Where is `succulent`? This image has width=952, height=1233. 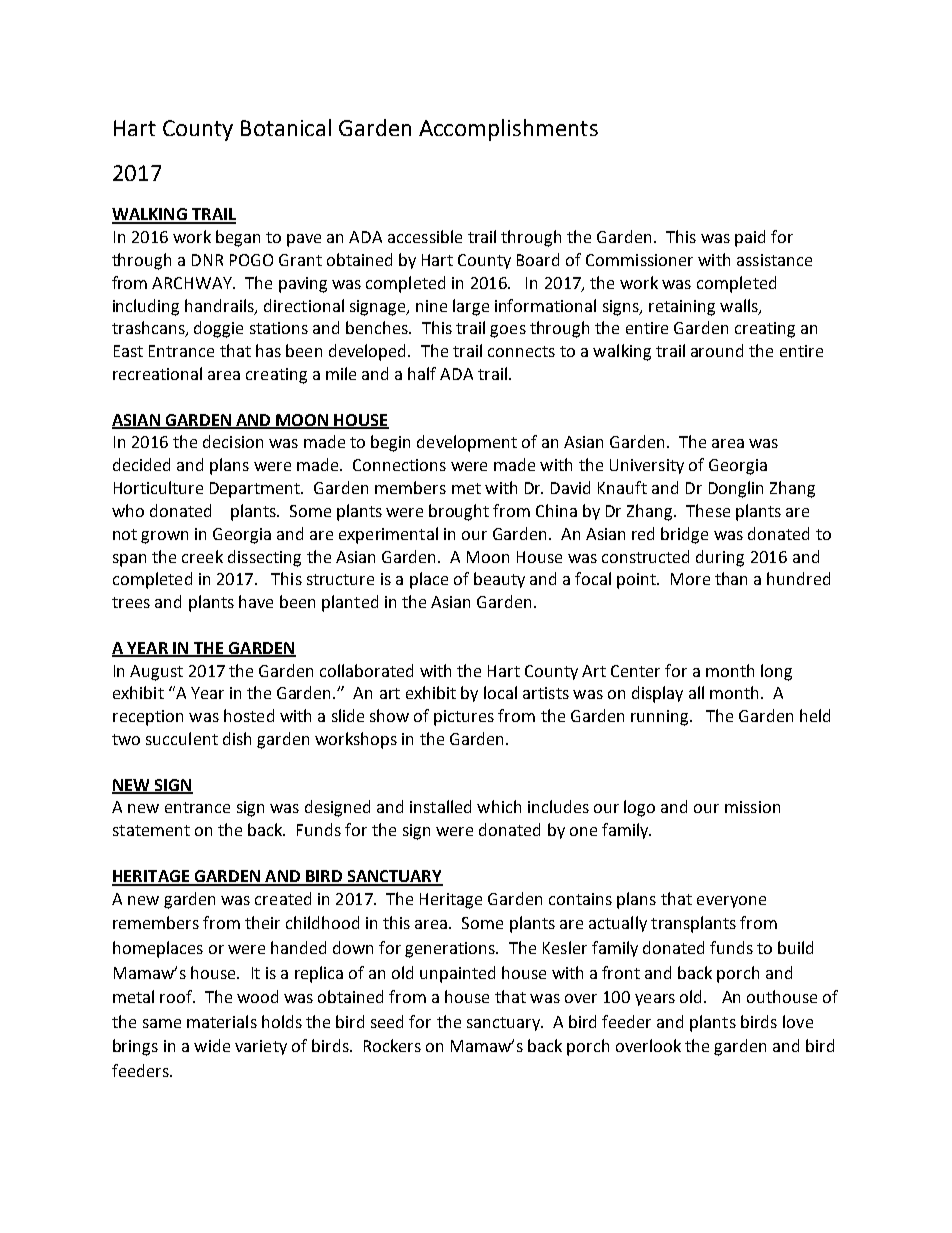 succulent is located at coordinates (182, 738).
